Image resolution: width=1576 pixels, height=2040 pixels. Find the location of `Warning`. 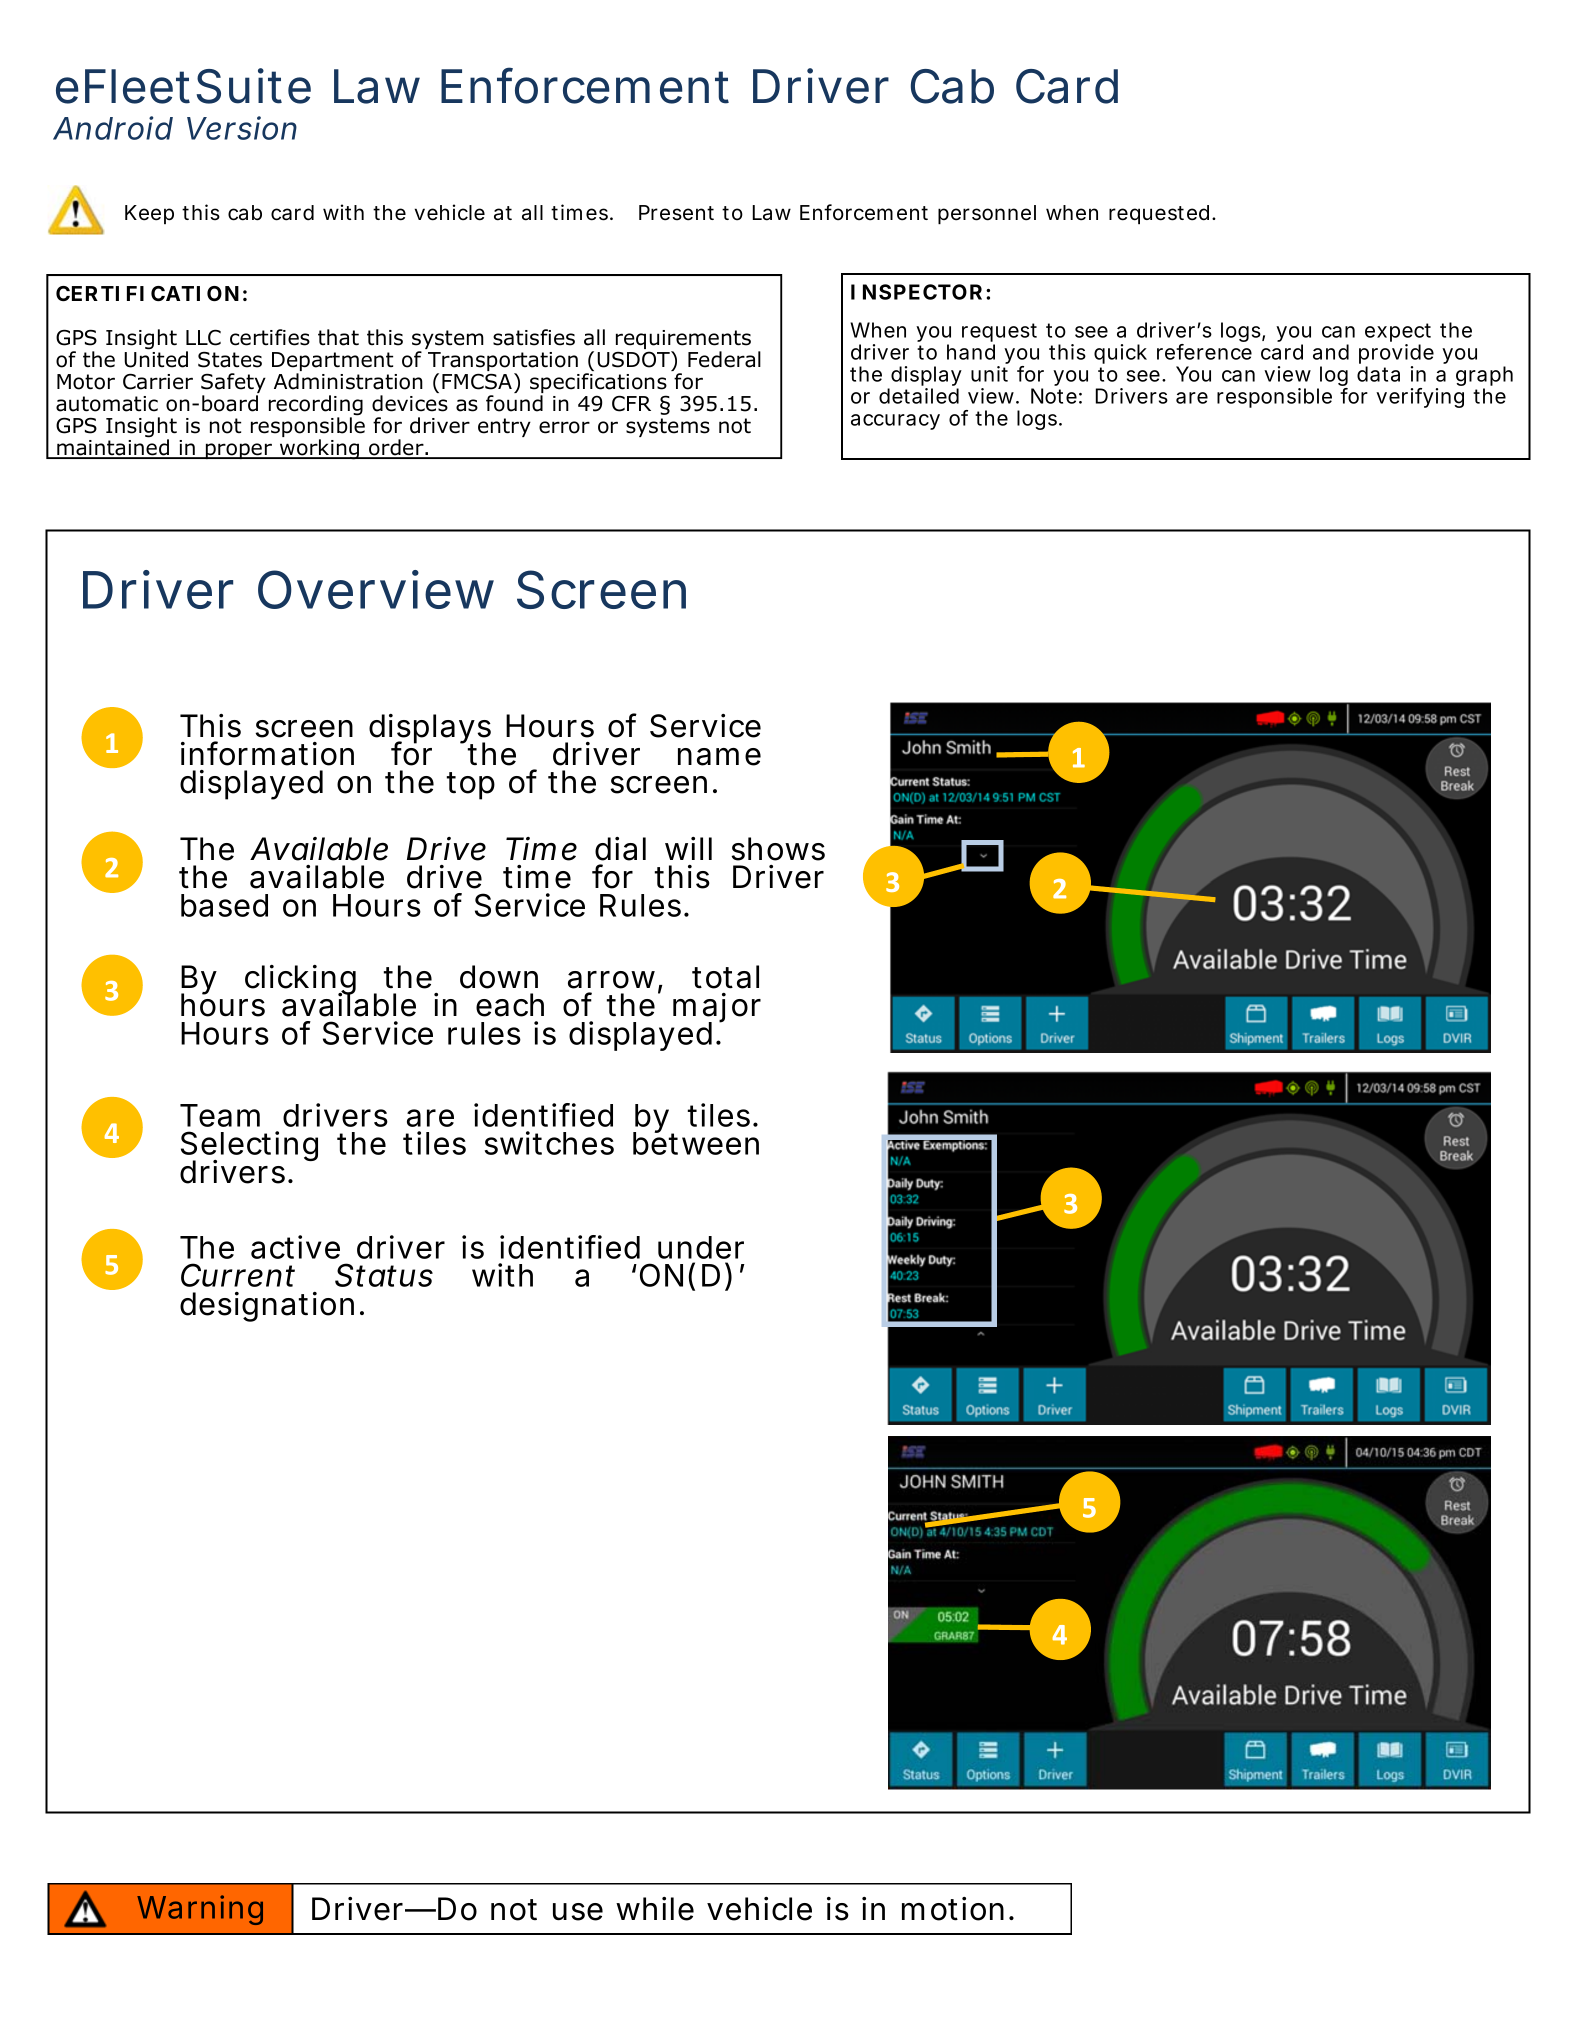

Warning is located at coordinates (200, 1910).
